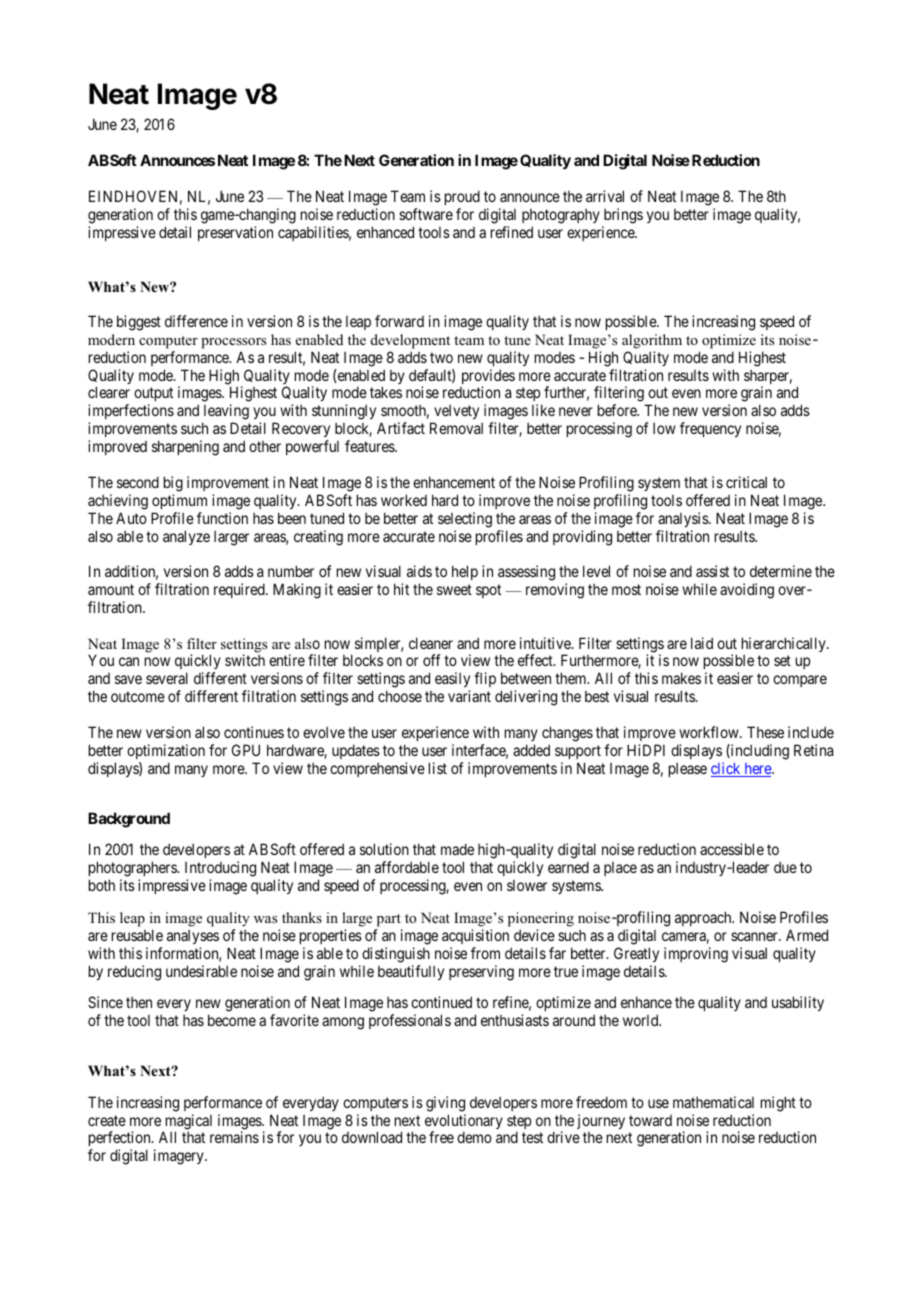 The image size is (924, 1308). Describe the element at coordinates (235, 233) in the screenshot. I see `preservation` at that location.
